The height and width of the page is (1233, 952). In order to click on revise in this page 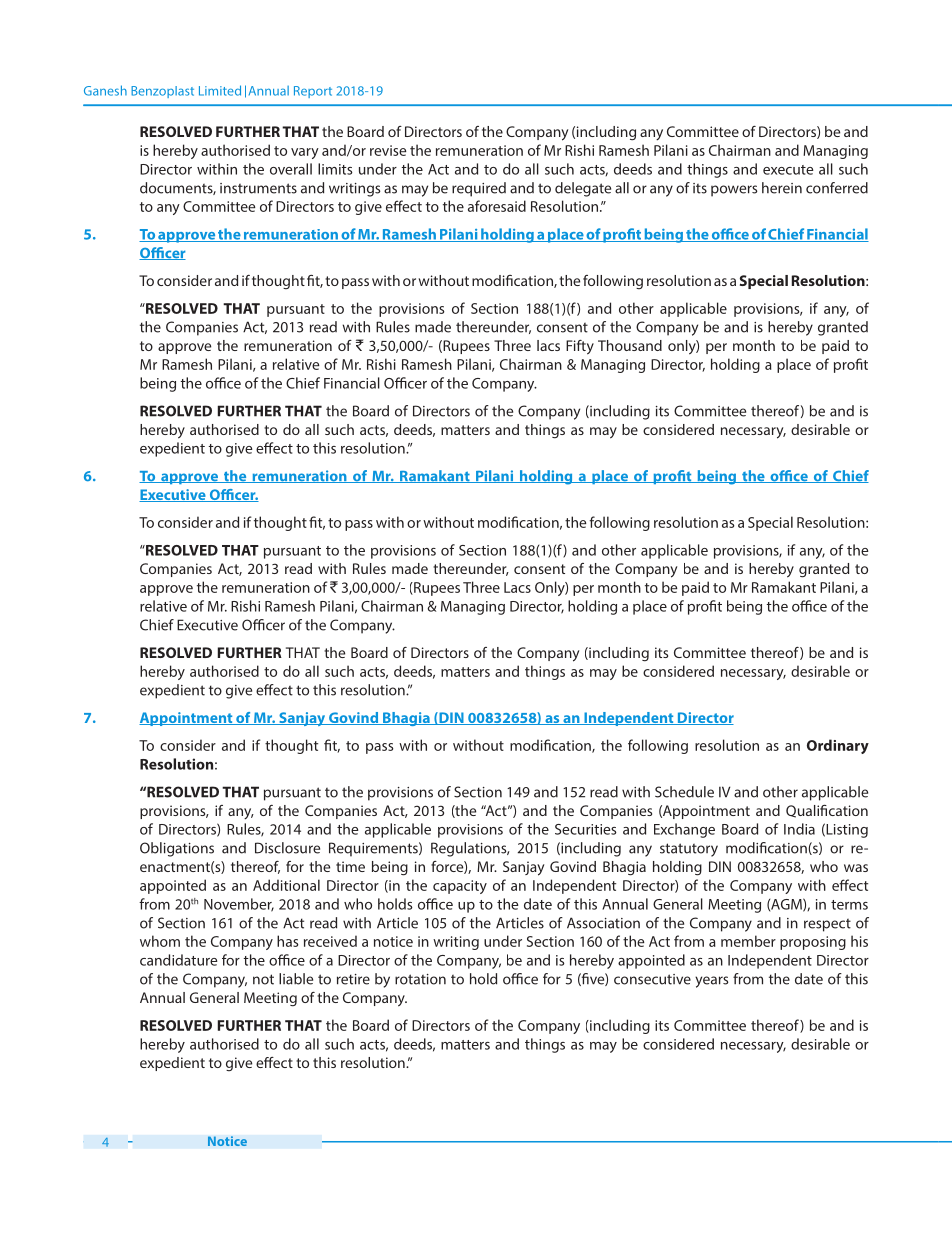, I will do `click(388, 150)`.
